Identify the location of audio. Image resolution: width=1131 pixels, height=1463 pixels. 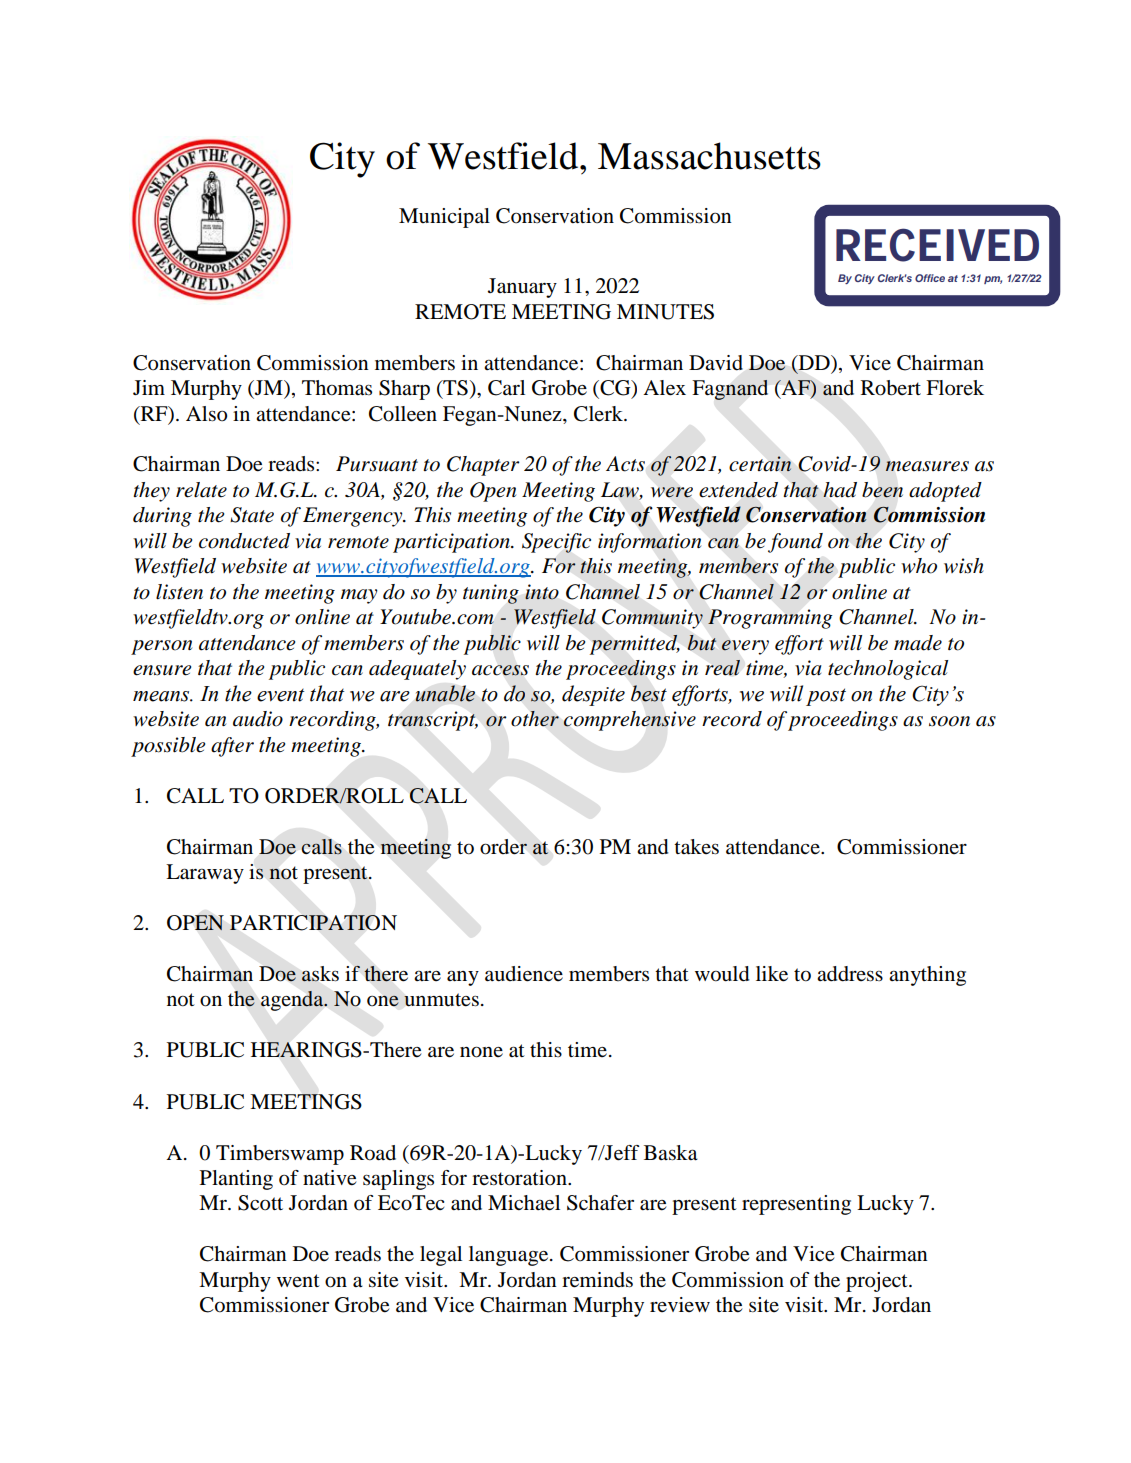
(258, 719).
